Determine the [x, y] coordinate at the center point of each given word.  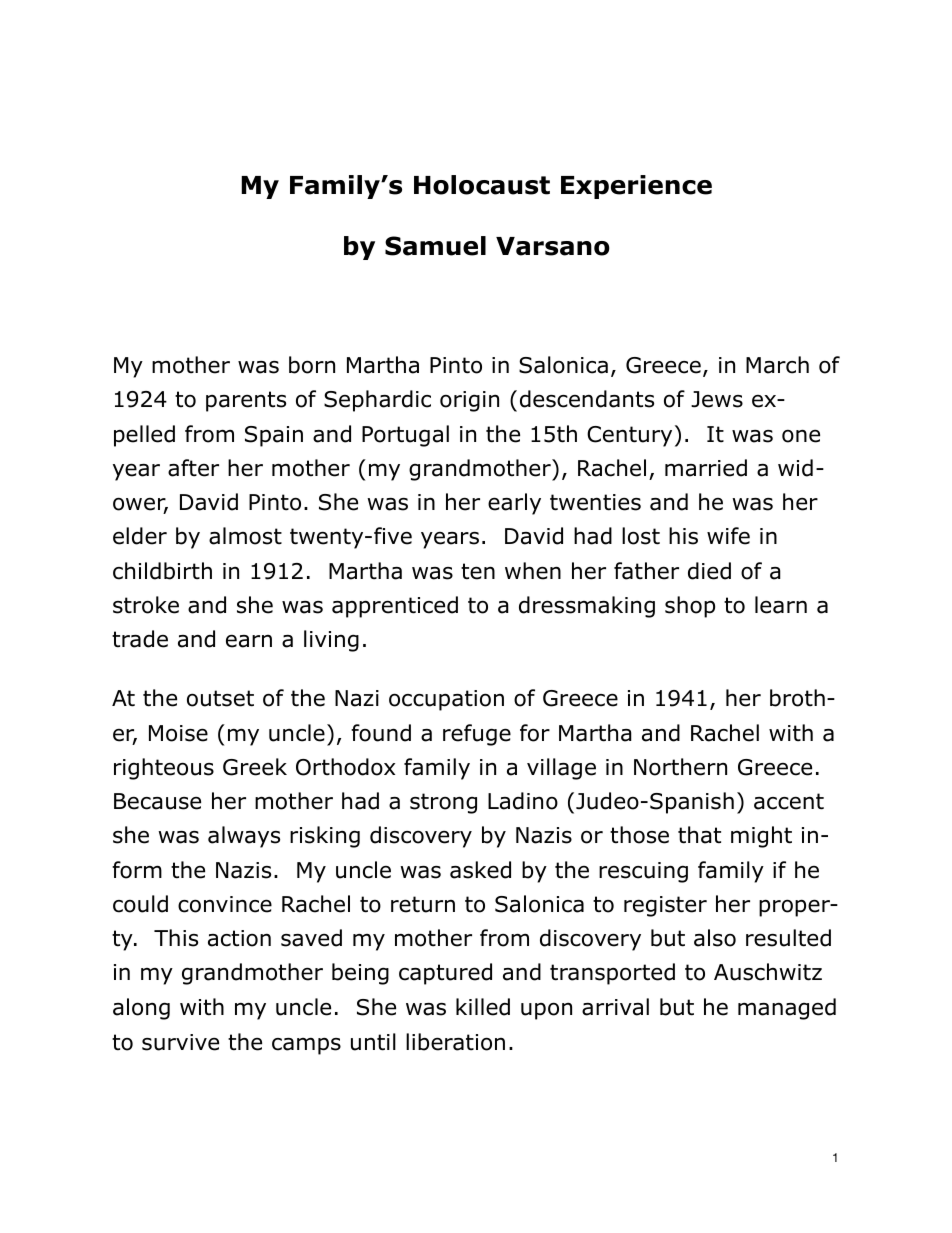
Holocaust [482, 185]
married [706, 468]
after [193, 468]
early [514, 504]
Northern [680, 767]
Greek [255, 767]
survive [180, 1042]
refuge [477, 735]
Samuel [435, 246]
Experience [636, 187]
